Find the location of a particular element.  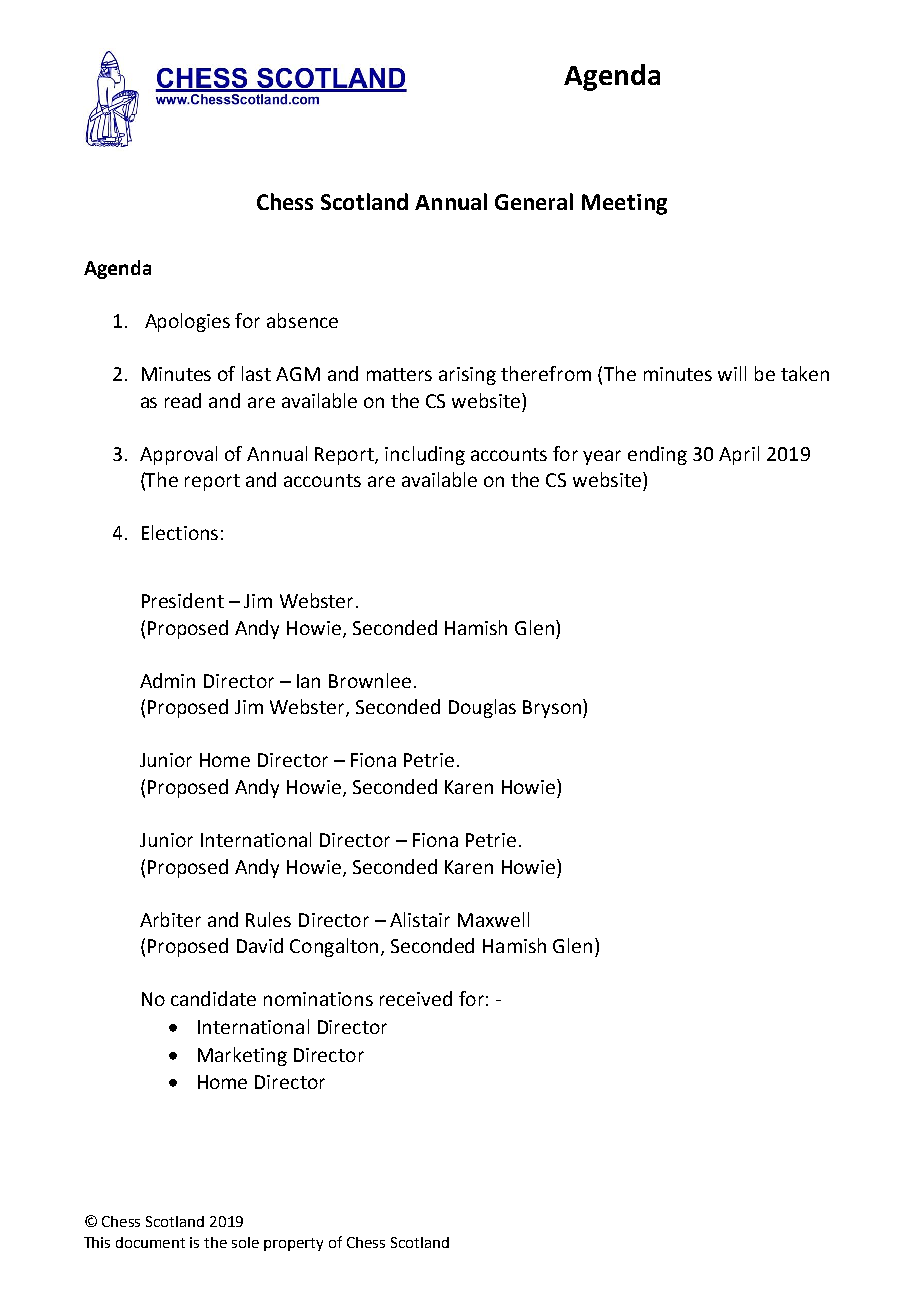

Douglas is located at coordinates (482, 708).
